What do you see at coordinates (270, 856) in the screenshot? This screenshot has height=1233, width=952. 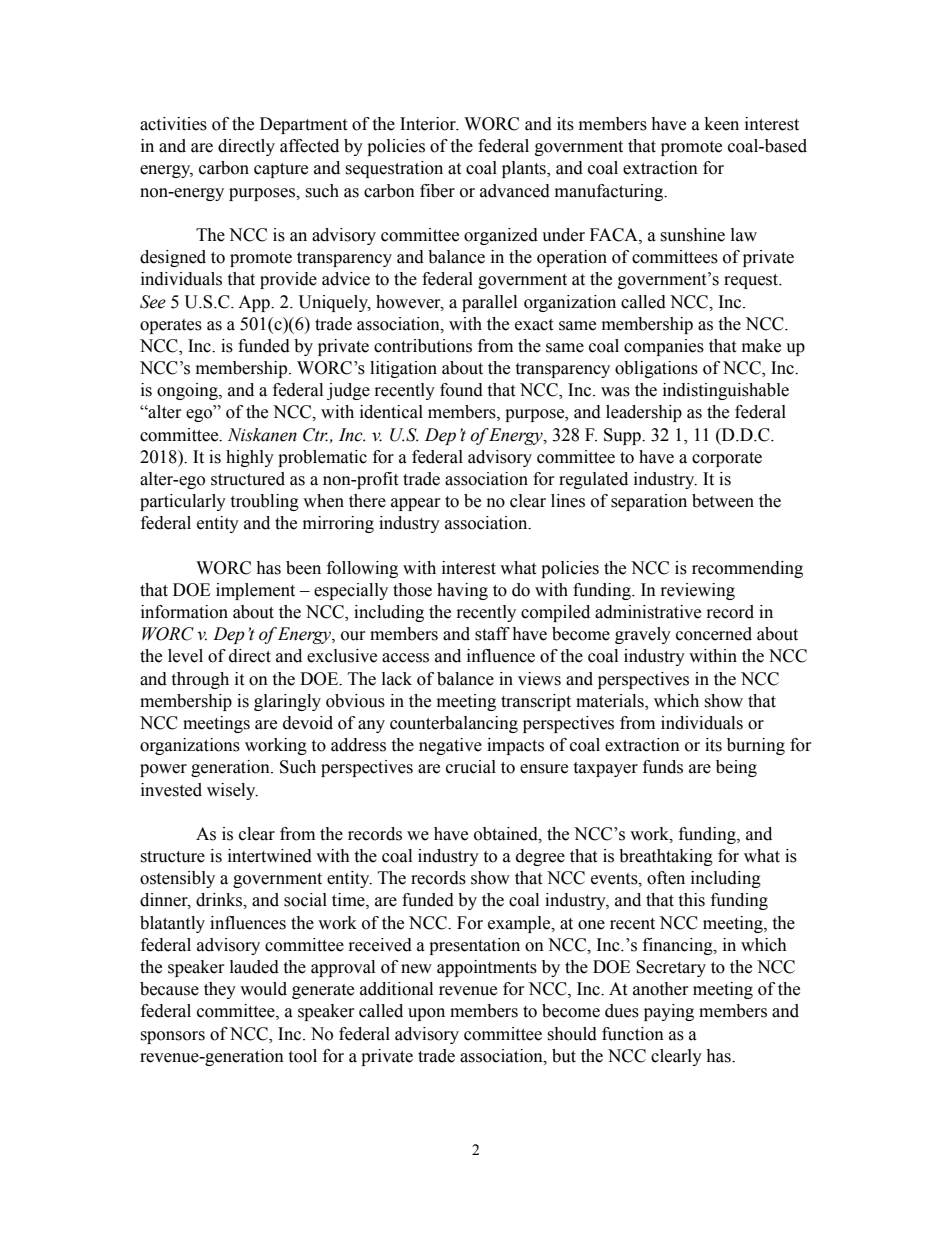 I see `intertwined` at bounding box center [270, 856].
